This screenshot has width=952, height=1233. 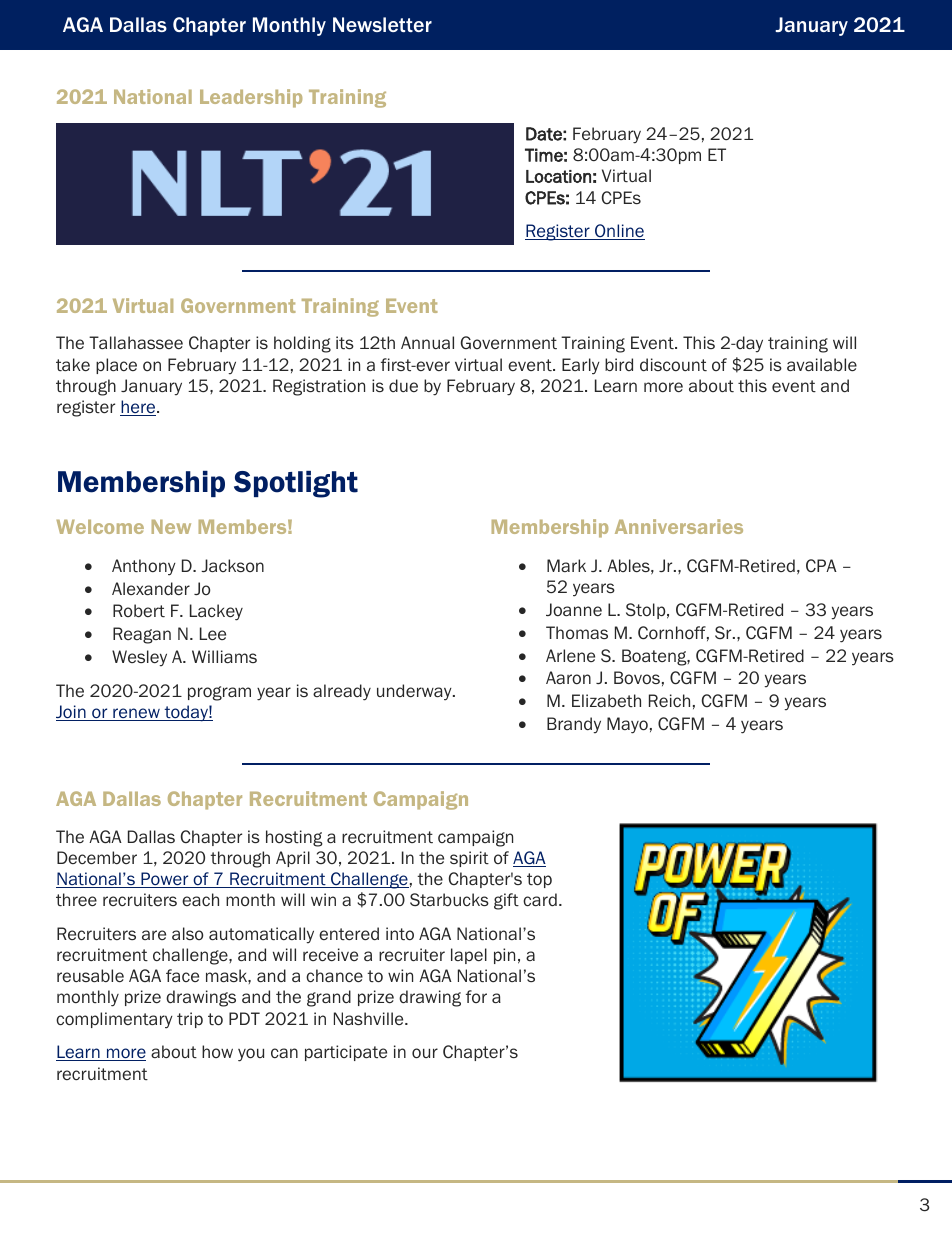 I want to click on Anniversaries, so click(x=679, y=526).
